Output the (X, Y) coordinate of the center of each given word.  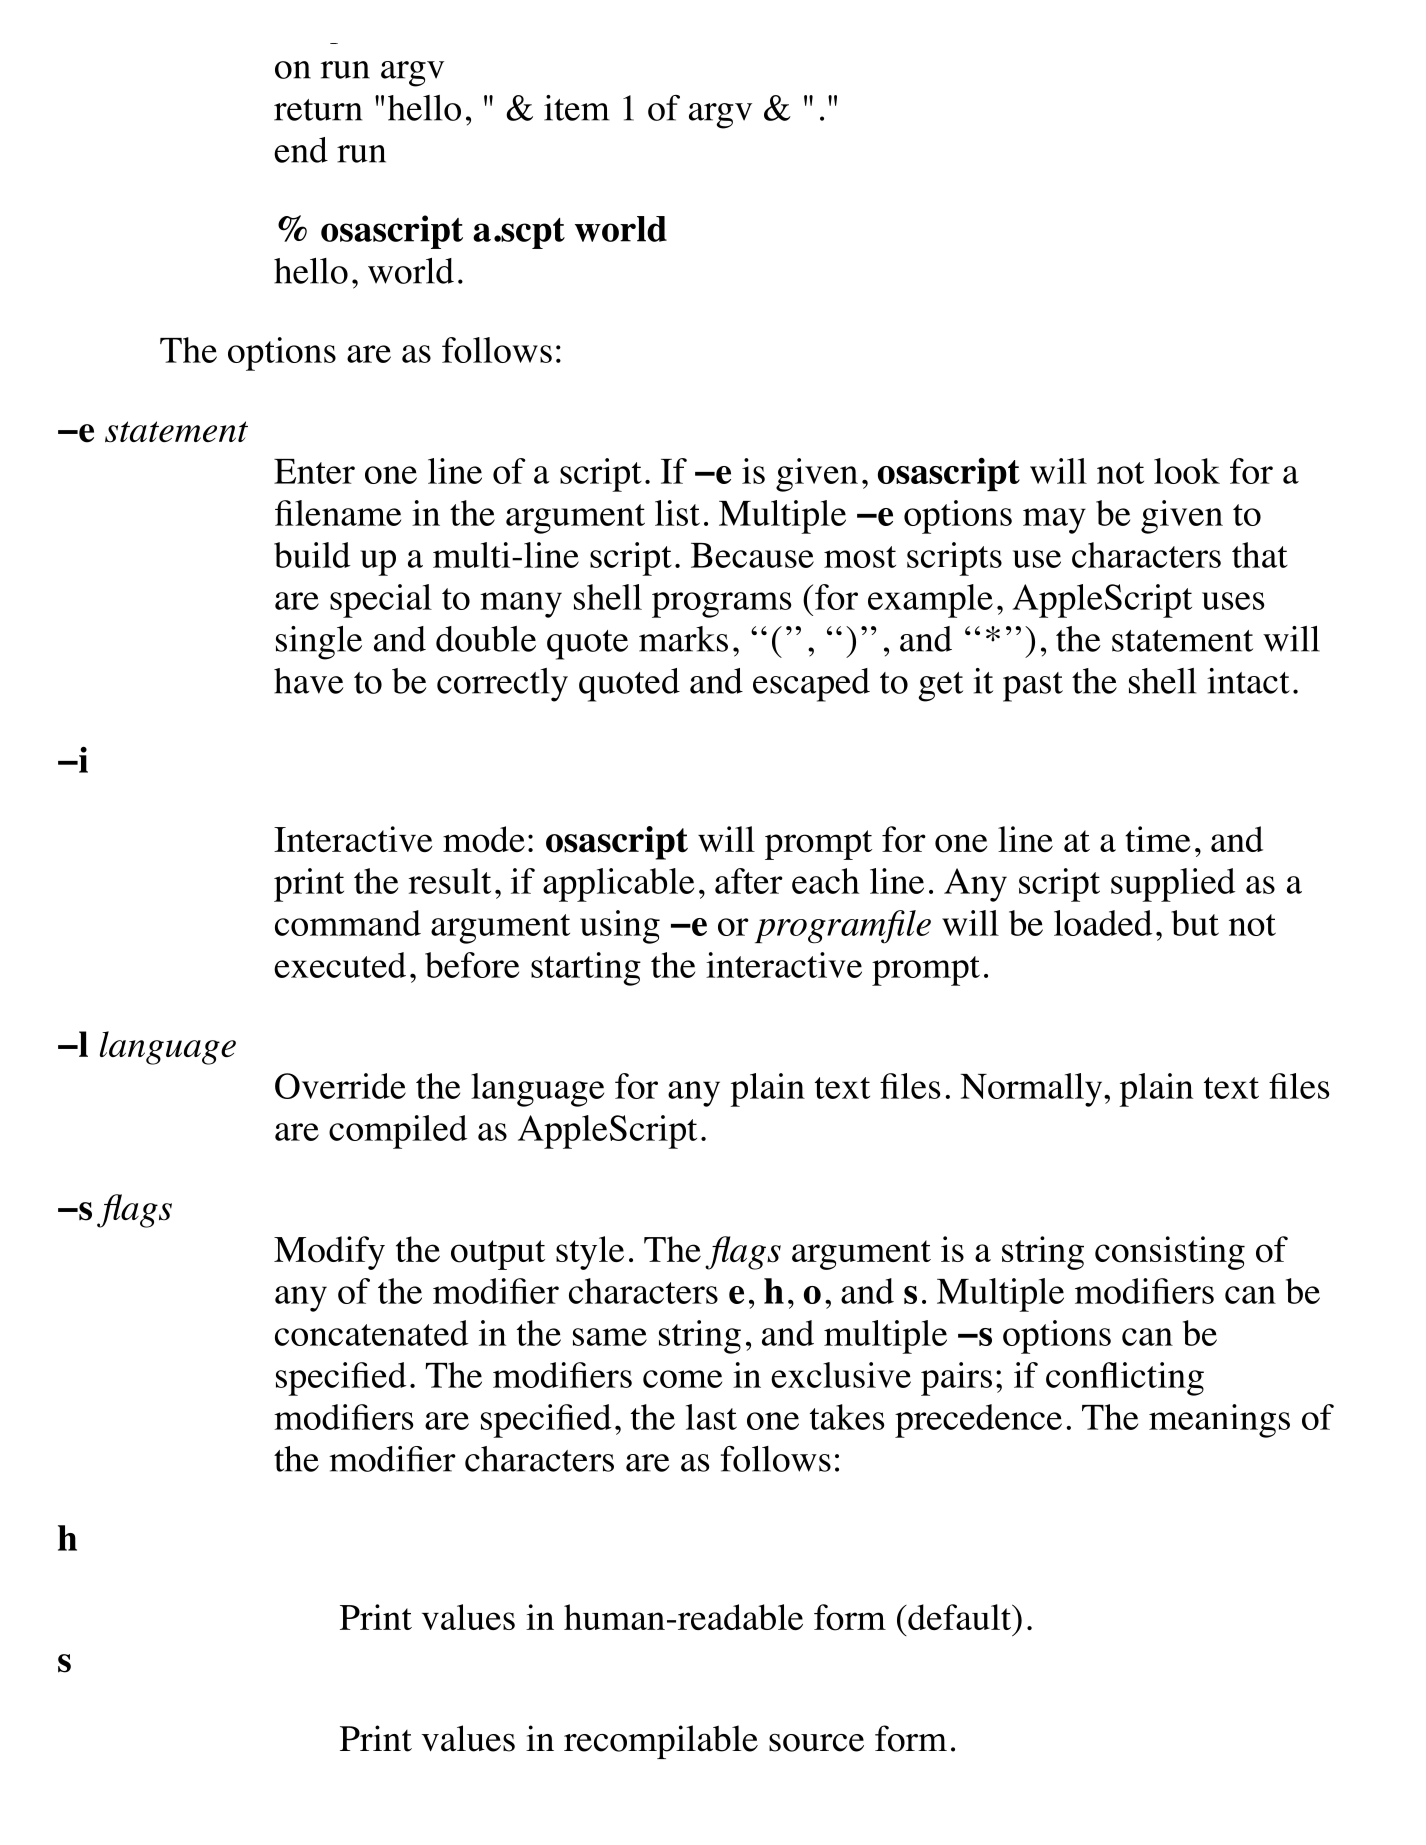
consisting (1170, 1253)
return (318, 110)
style (590, 1253)
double (486, 639)
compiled (398, 1132)
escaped (811, 685)
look (1187, 471)
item (576, 108)
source (816, 1743)
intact (1248, 681)
